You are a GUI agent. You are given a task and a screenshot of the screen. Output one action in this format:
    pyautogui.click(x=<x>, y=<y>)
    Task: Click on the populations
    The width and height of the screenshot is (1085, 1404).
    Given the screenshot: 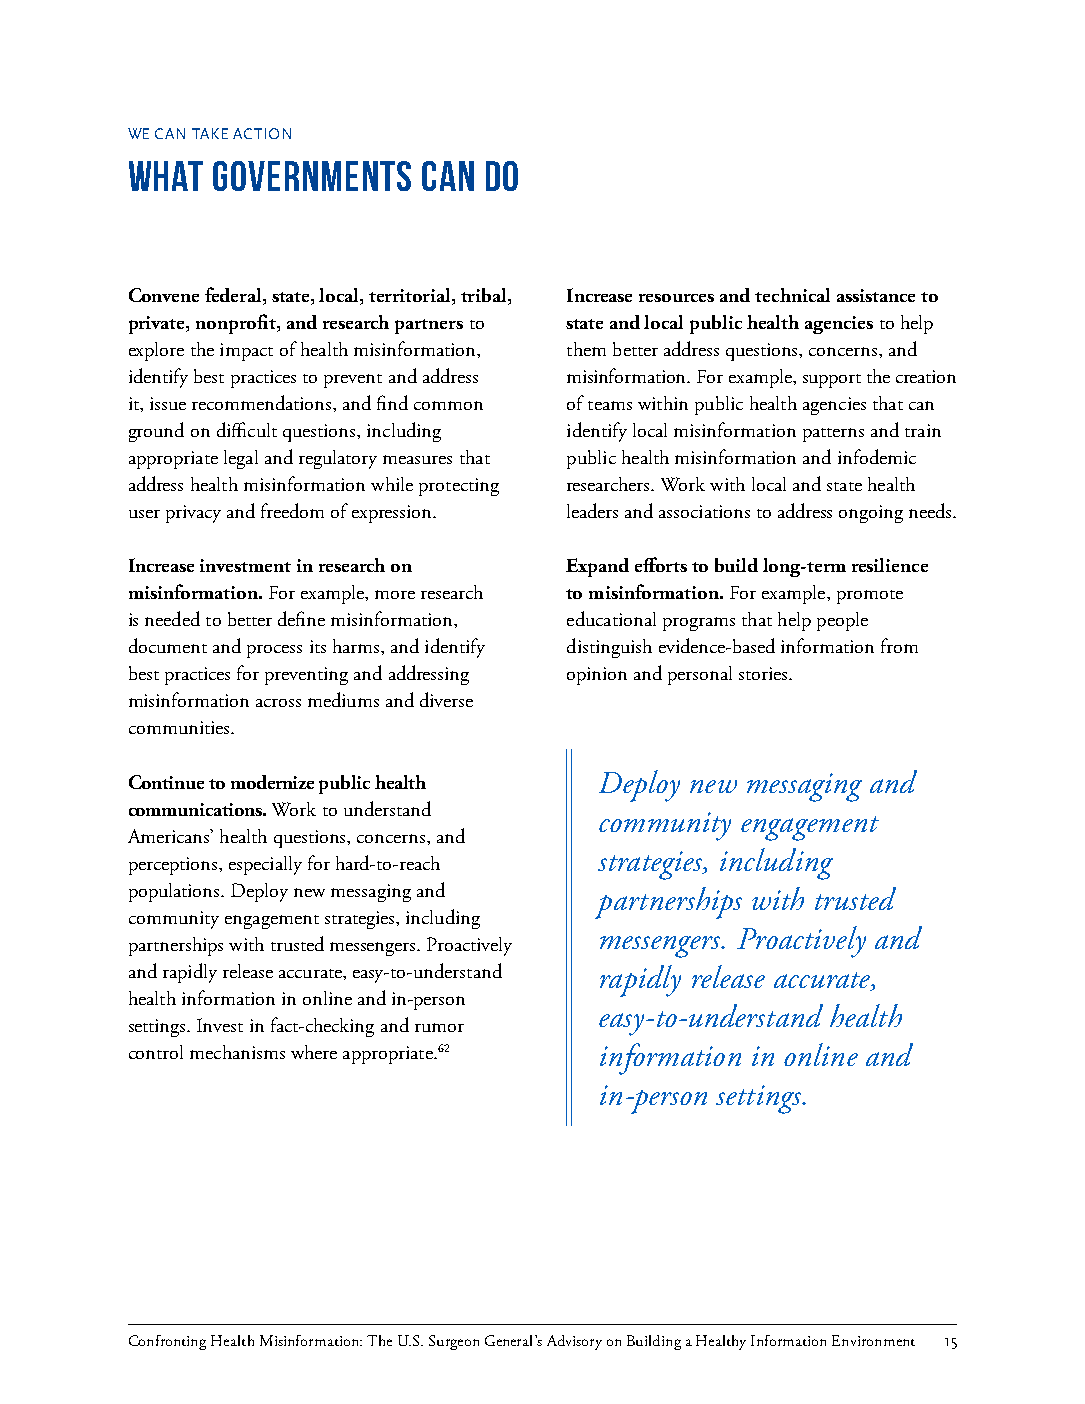 What is the action you would take?
    pyautogui.click(x=175, y=892)
